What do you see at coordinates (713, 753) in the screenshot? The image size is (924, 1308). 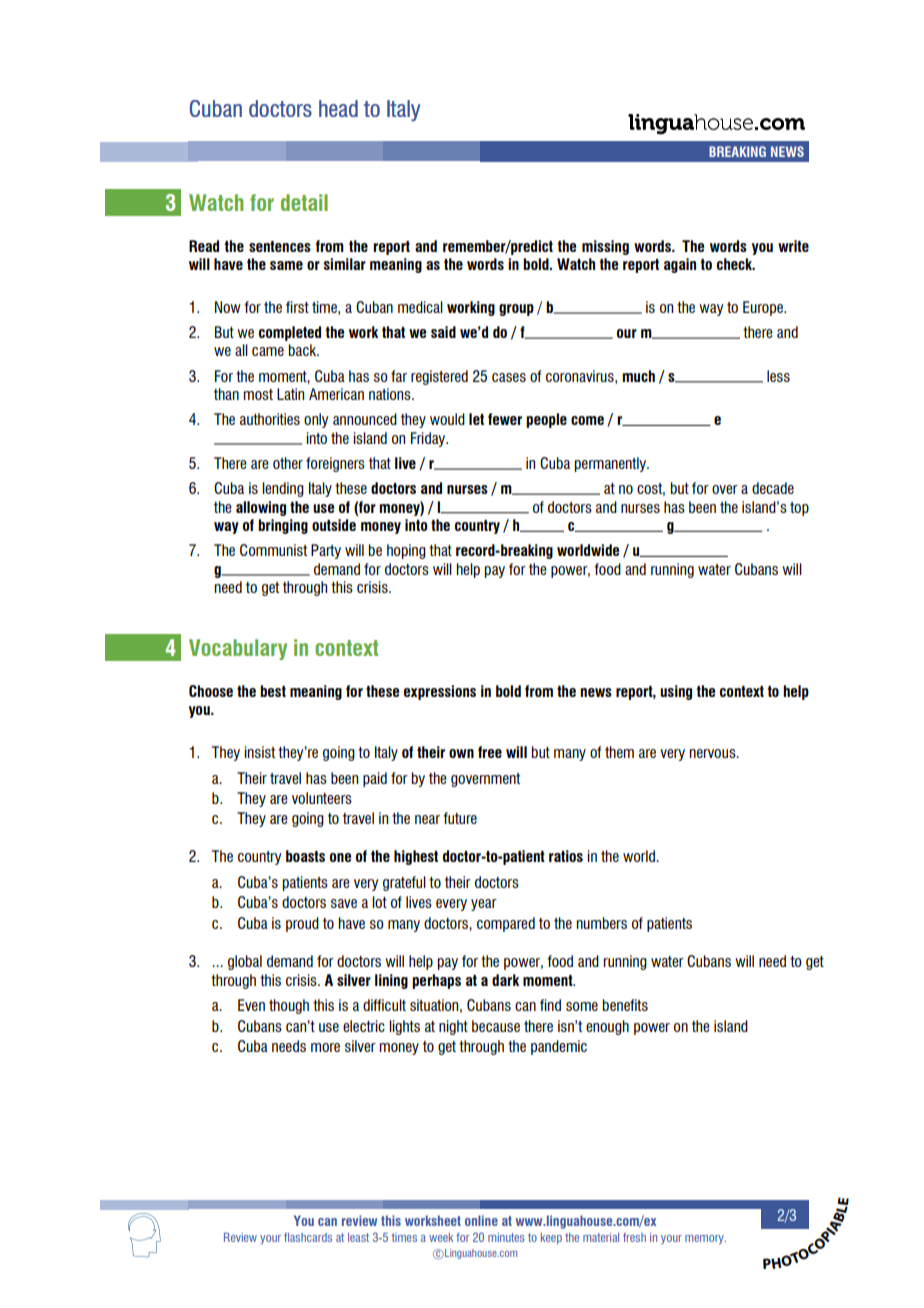 I see `nervous` at bounding box center [713, 753].
